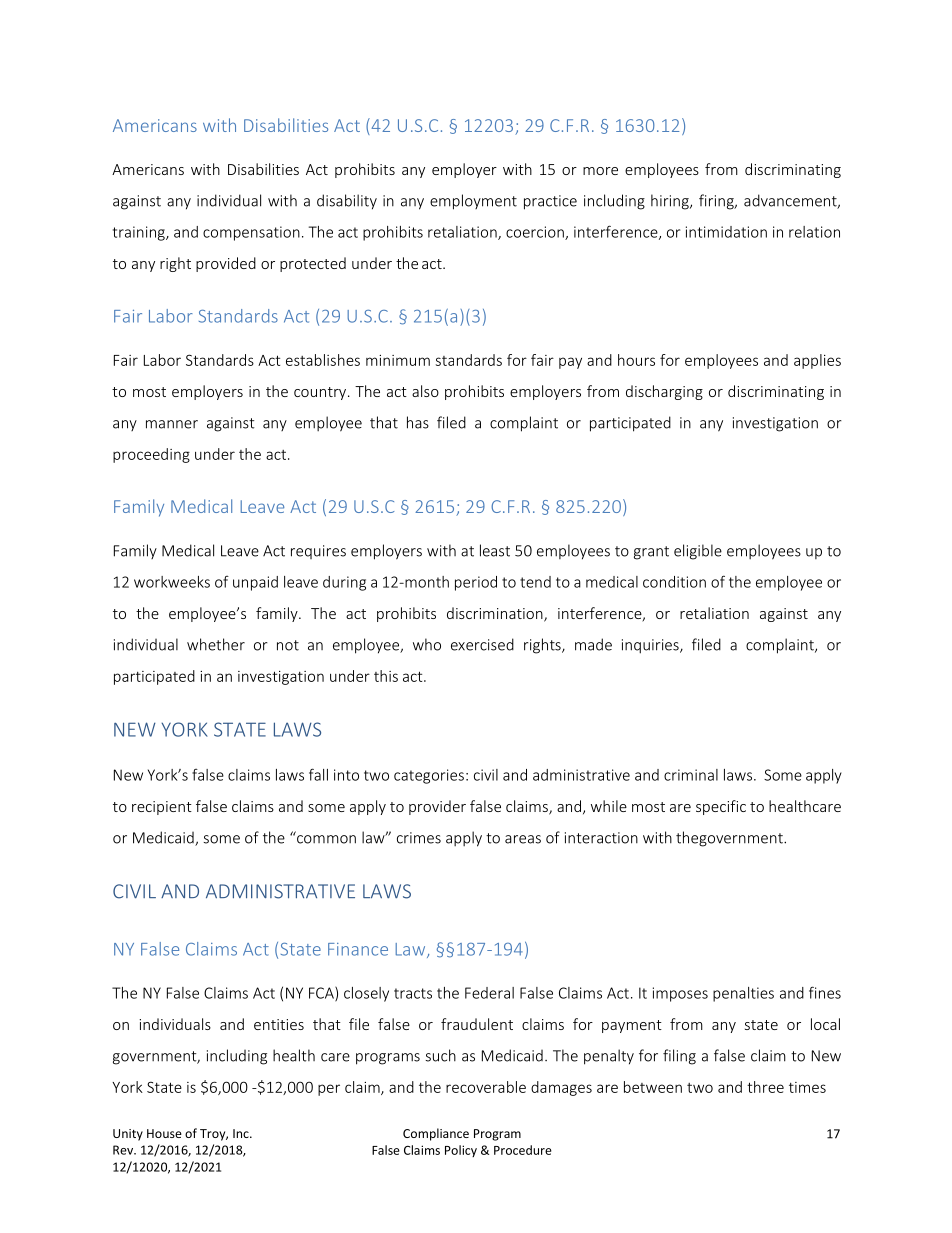  What do you see at coordinates (726, 232) in the screenshot?
I see `intimidation` at bounding box center [726, 232].
